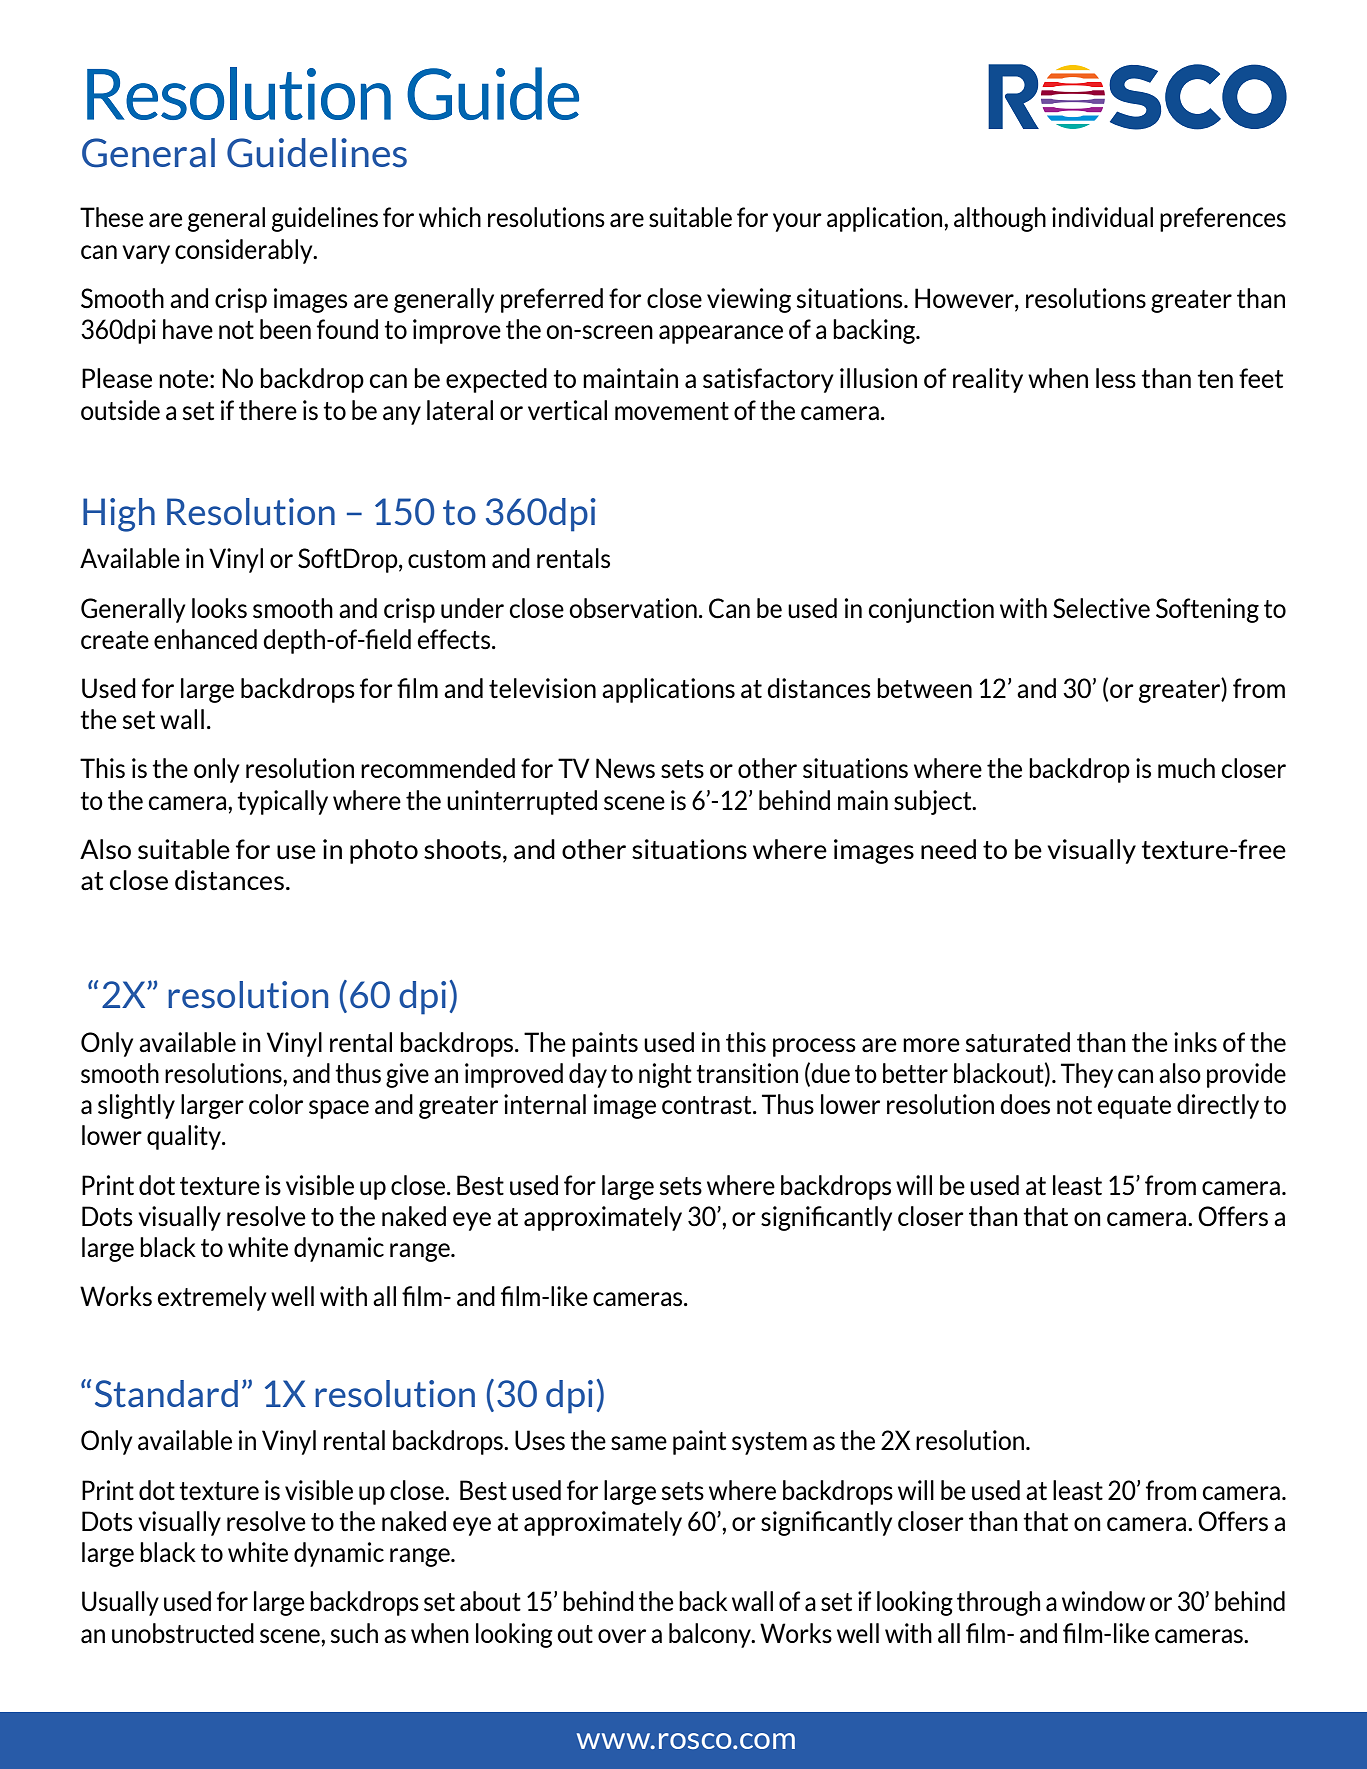 This page has width=1367, height=1769. Describe the element at coordinates (245, 251) in the page. I see `considerably` at that location.
